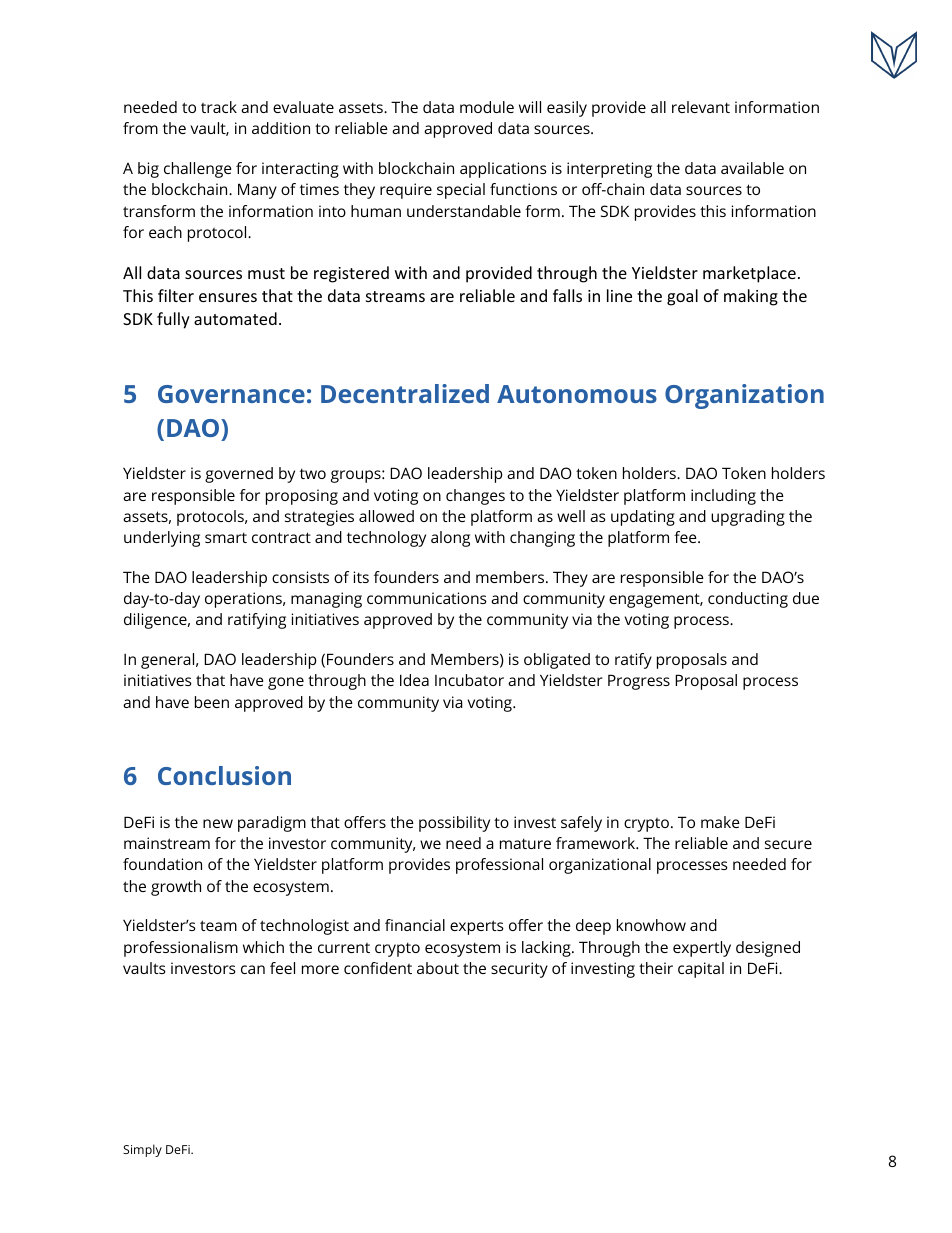 Image resolution: width=952 pixels, height=1233 pixels. What do you see at coordinates (219, 107) in the page?
I see `track` at bounding box center [219, 107].
